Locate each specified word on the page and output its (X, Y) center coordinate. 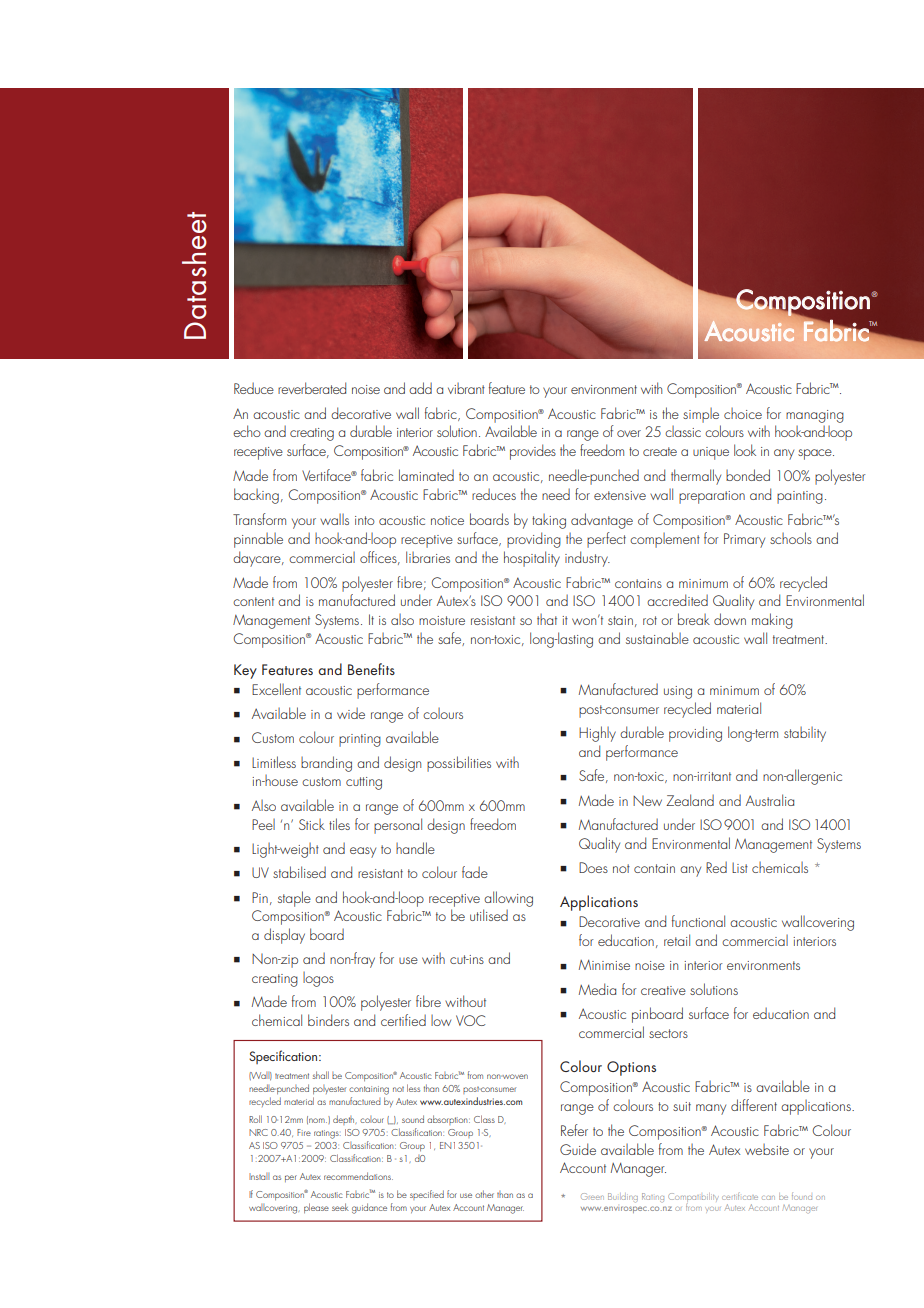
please (316, 1208)
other (484, 1194)
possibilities (459, 764)
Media (597, 989)
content (253, 601)
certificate (740, 1196)
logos (318, 979)
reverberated (312, 388)
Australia (770, 800)
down (730, 619)
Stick (312, 824)
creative (663, 990)
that (547, 619)
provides (533, 452)
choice (743, 413)
